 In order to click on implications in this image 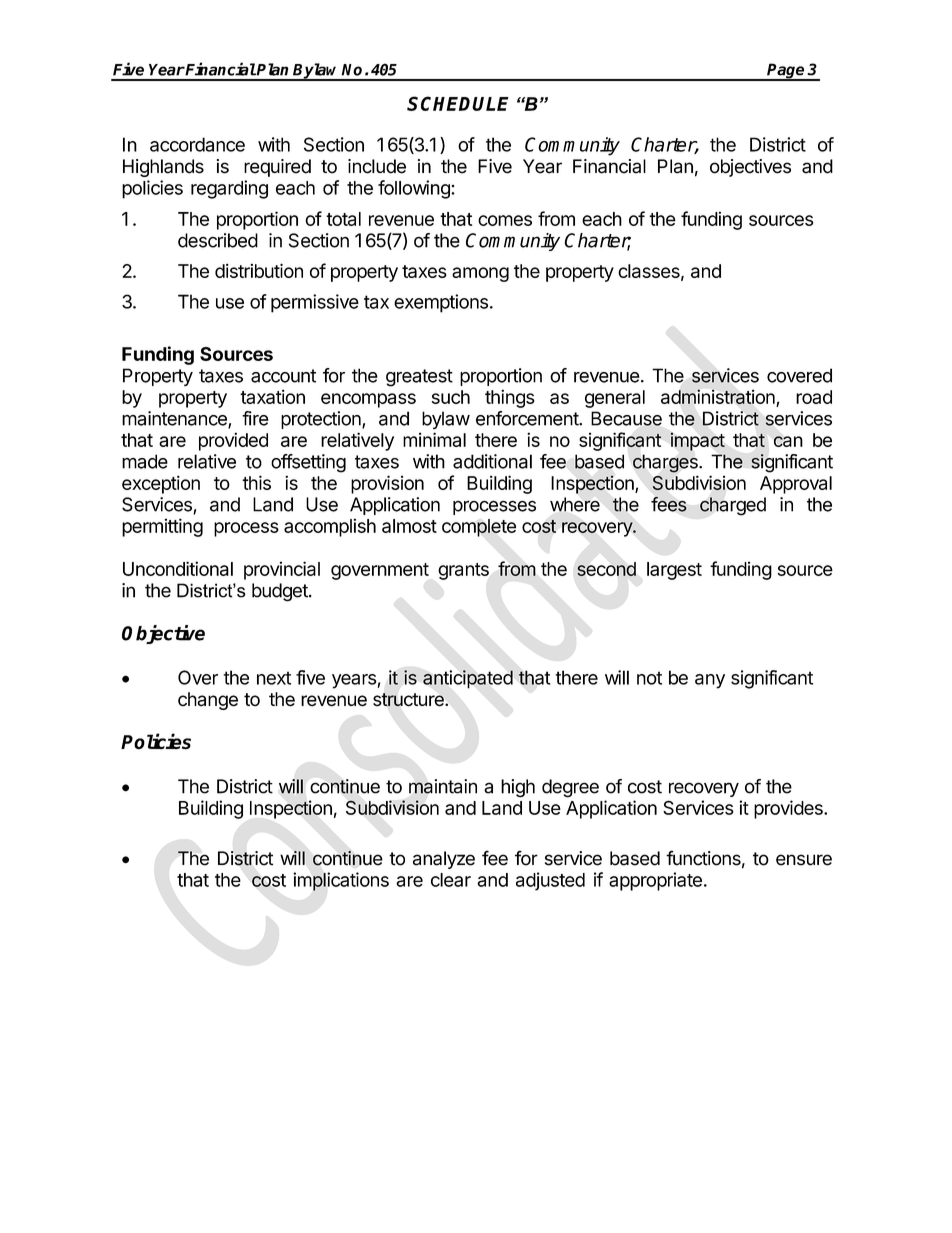, I will do `click(341, 881)`.
